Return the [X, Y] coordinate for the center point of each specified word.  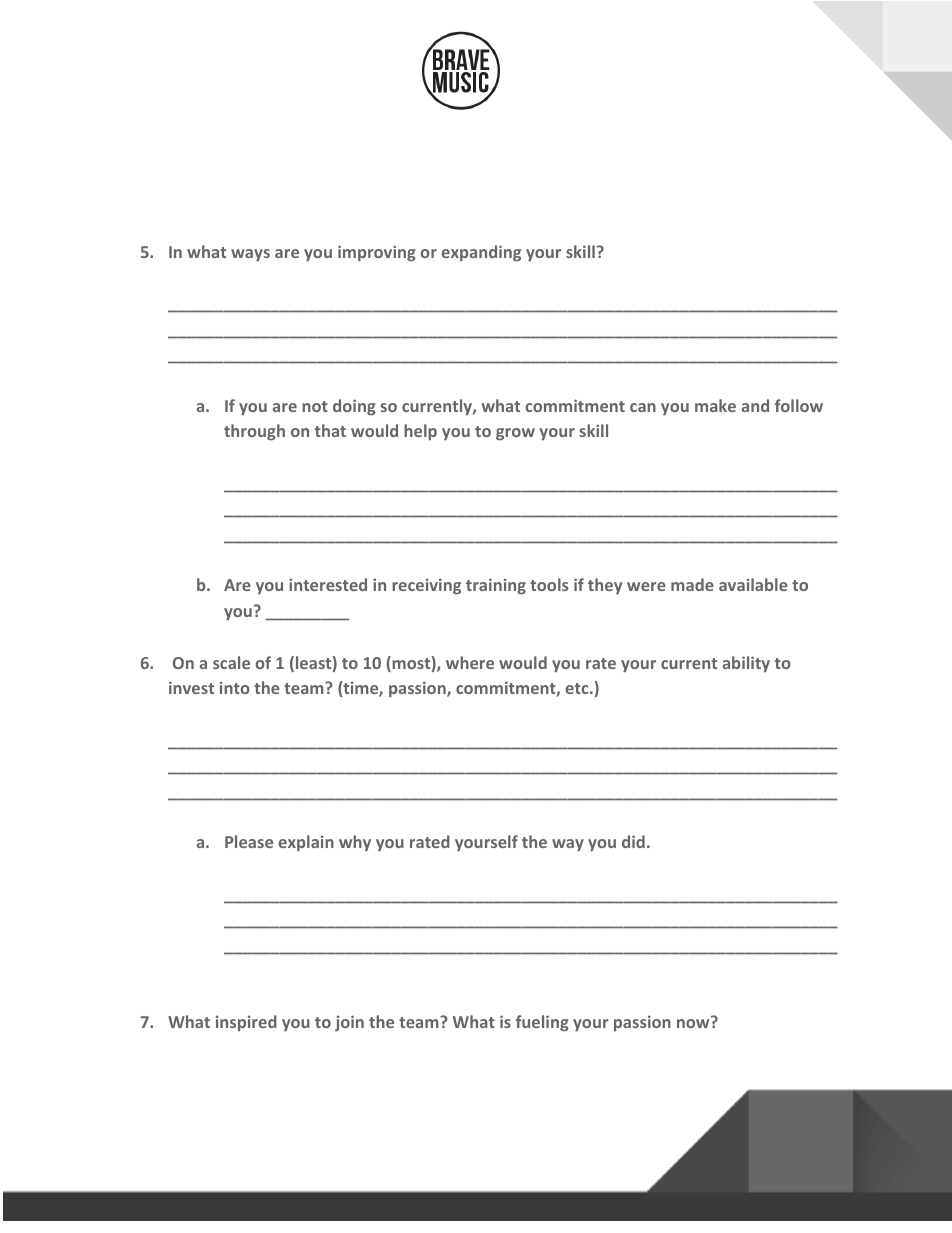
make [715, 405]
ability [746, 664]
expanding [481, 253]
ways [250, 255]
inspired [246, 1023]
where [470, 662]
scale [231, 662]
